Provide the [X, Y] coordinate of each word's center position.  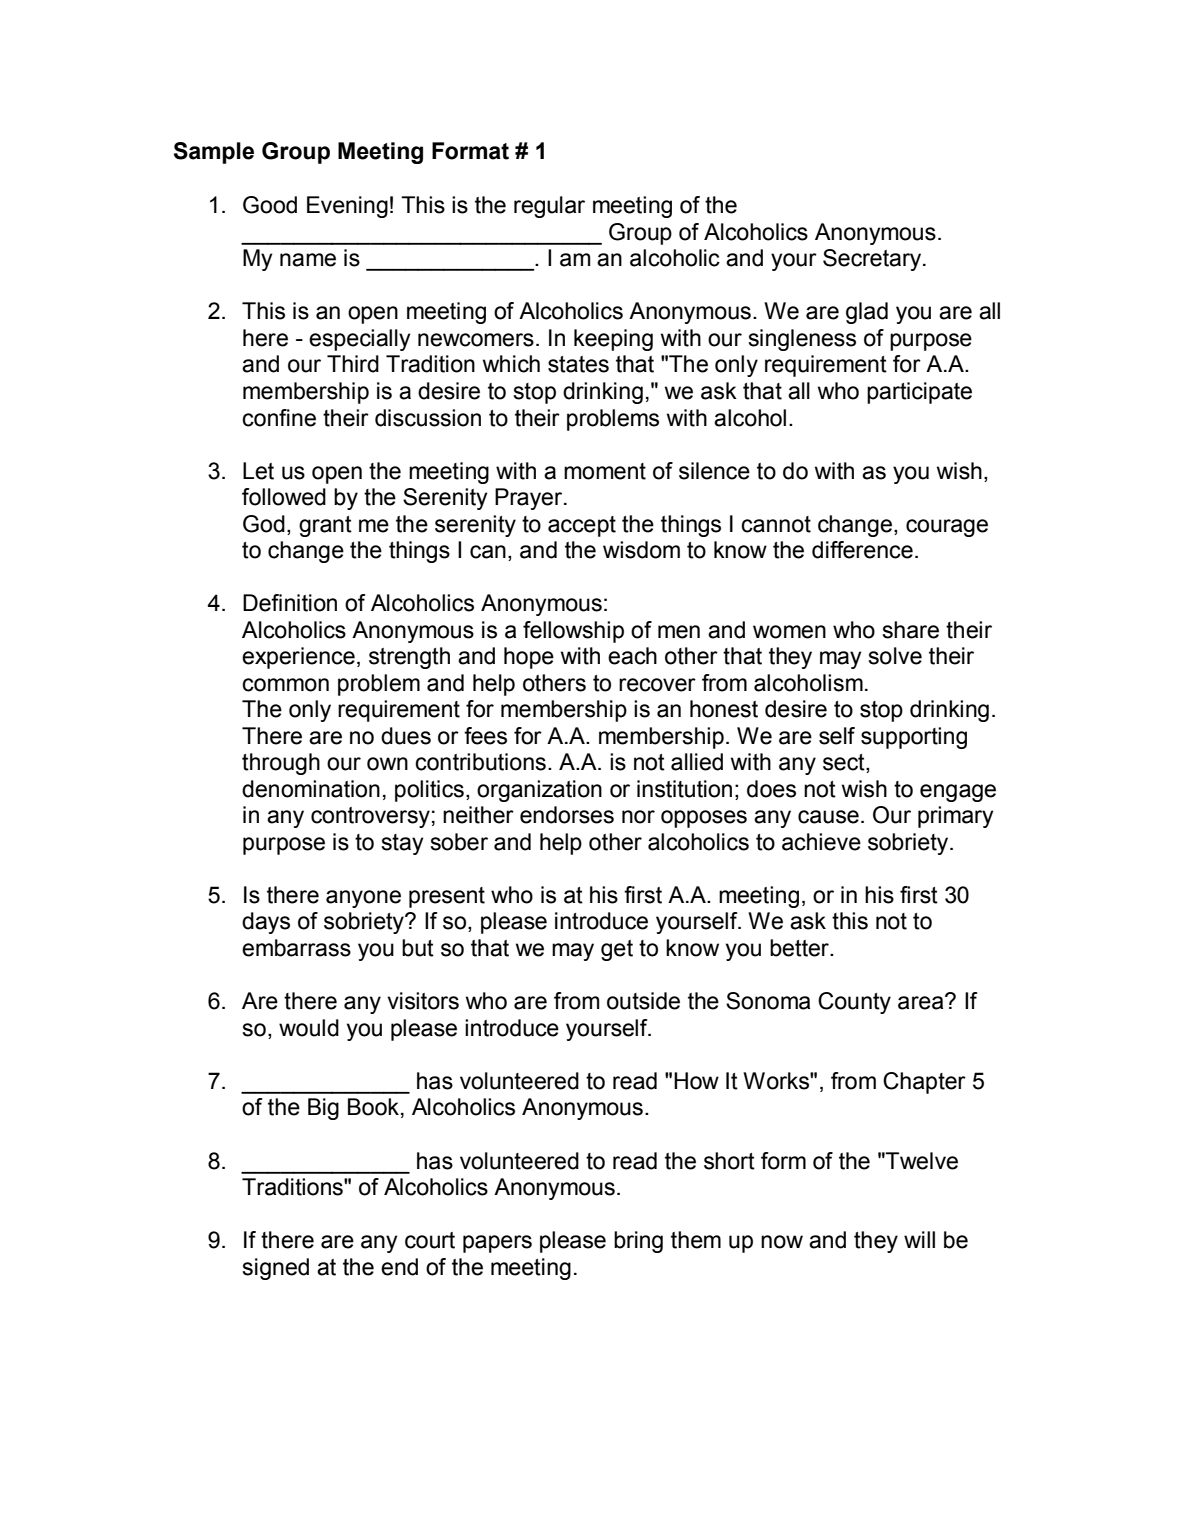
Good [270, 205]
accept [582, 526]
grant [325, 526]
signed [275, 1269]
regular [549, 207]
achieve [821, 842]
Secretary [873, 260]
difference [862, 550]
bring [638, 1242]
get [617, 950]
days [266, 923]
